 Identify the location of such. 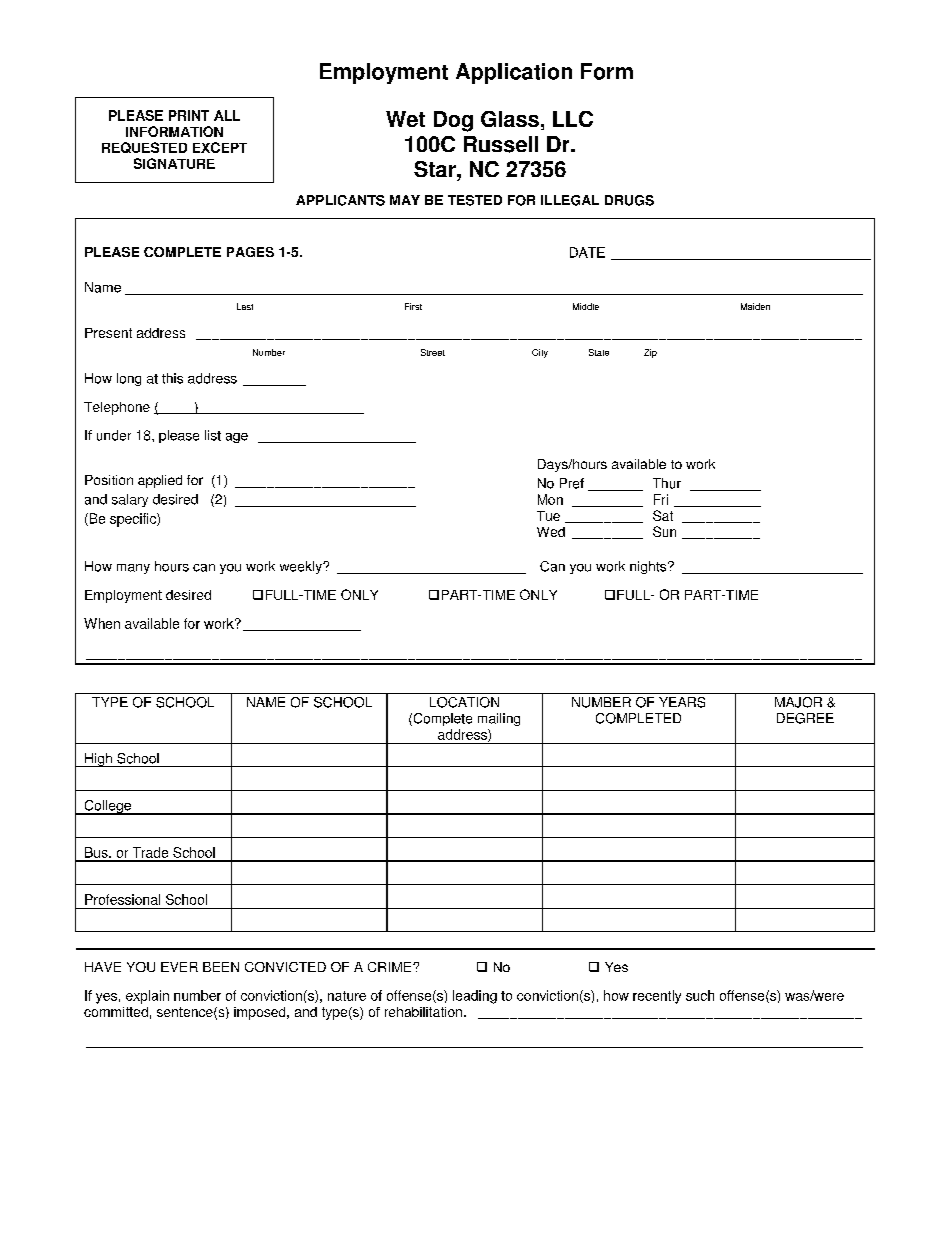
(700, 995).
